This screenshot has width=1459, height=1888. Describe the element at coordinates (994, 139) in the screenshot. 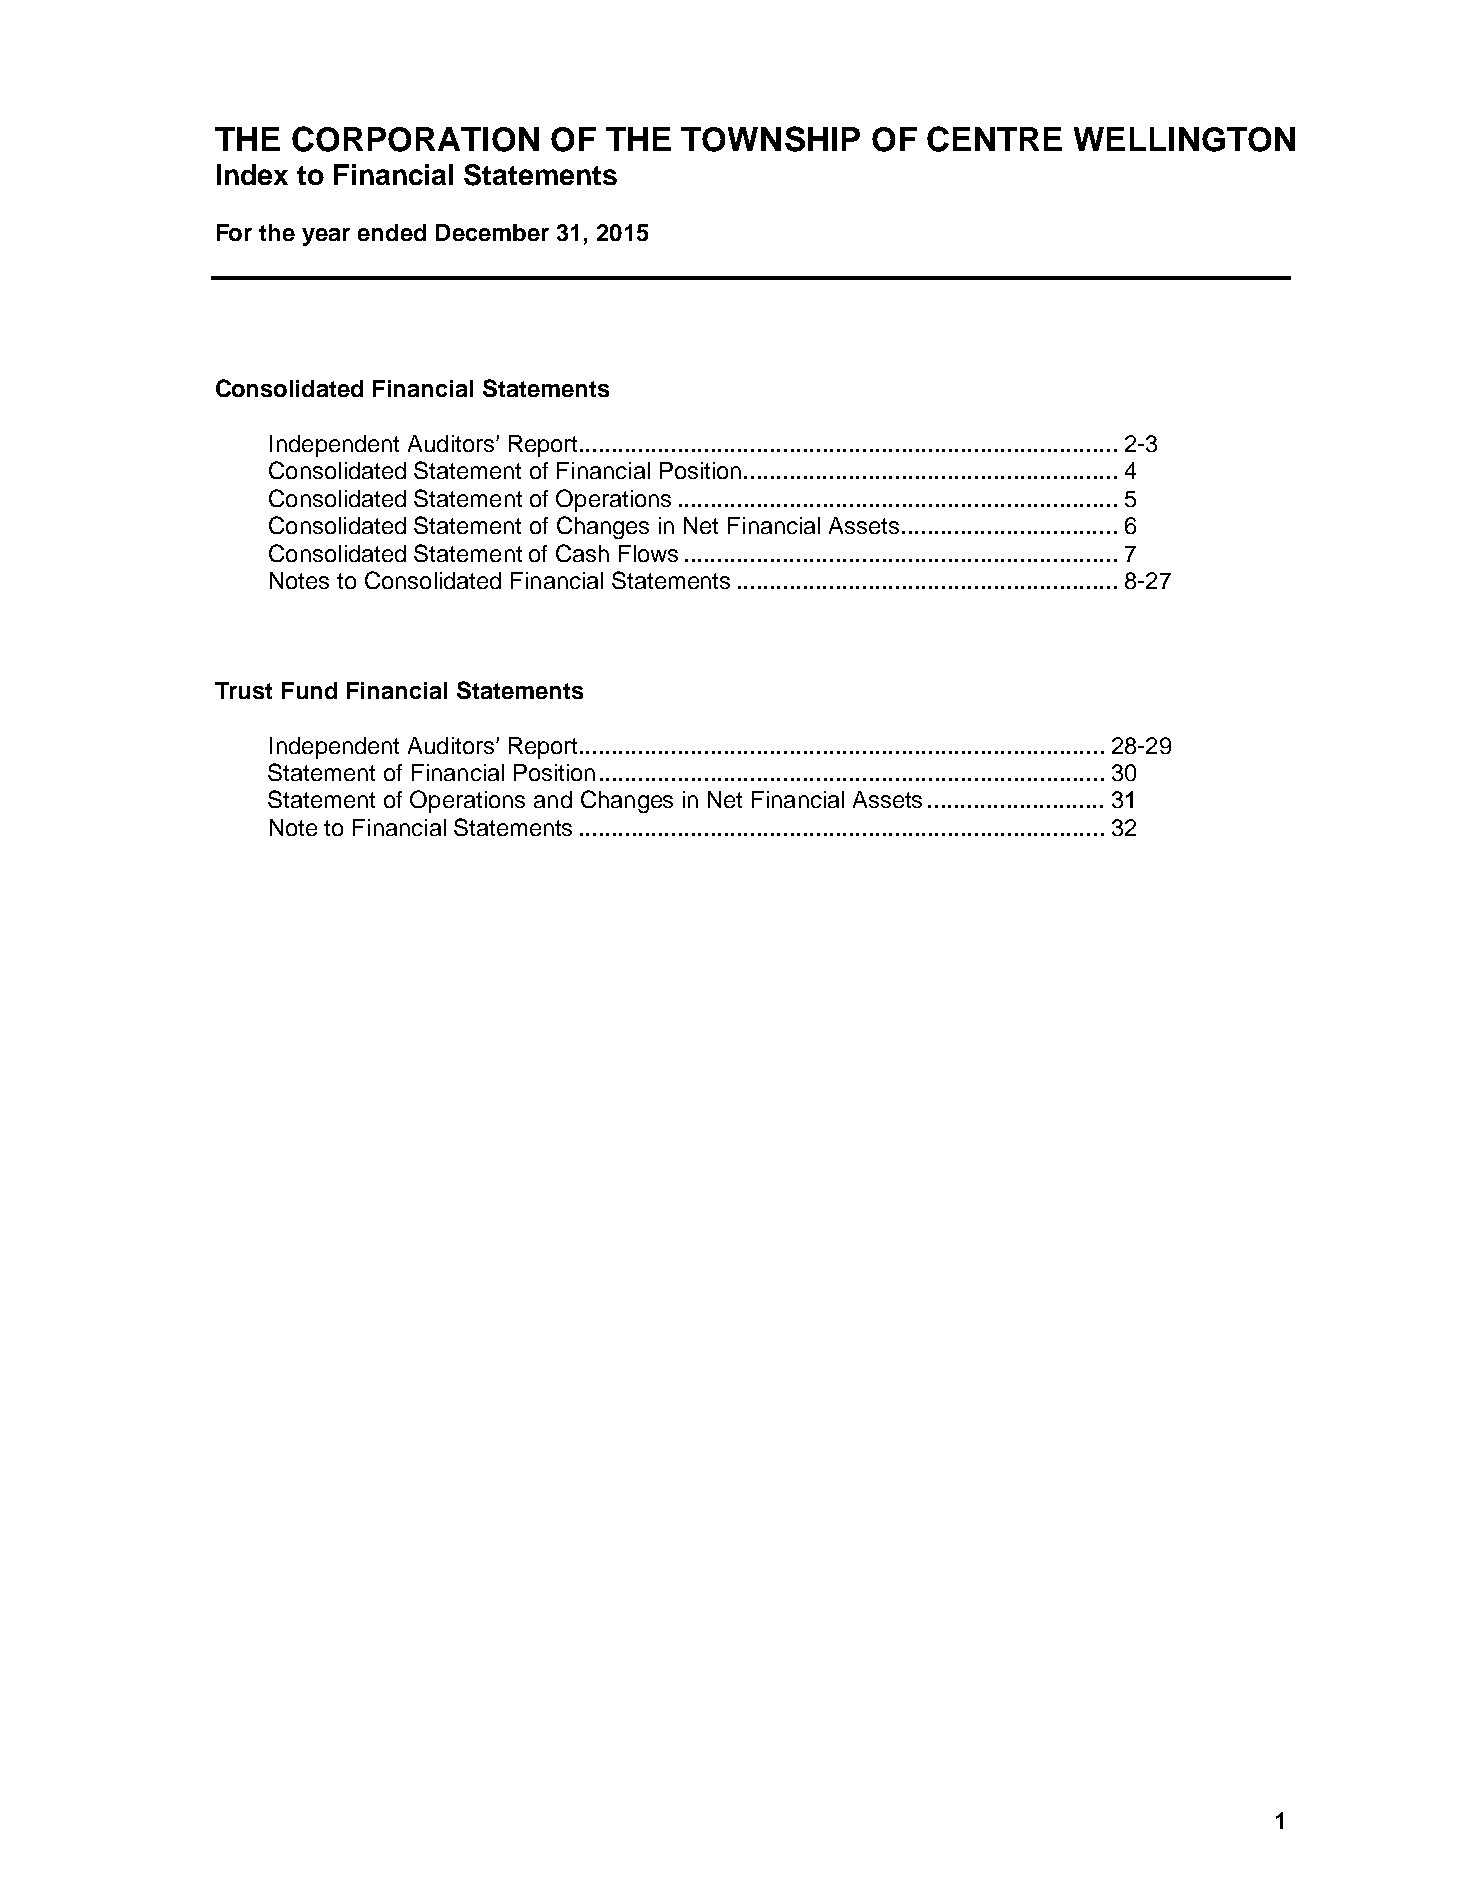

I see `CENTRE` at that location.
